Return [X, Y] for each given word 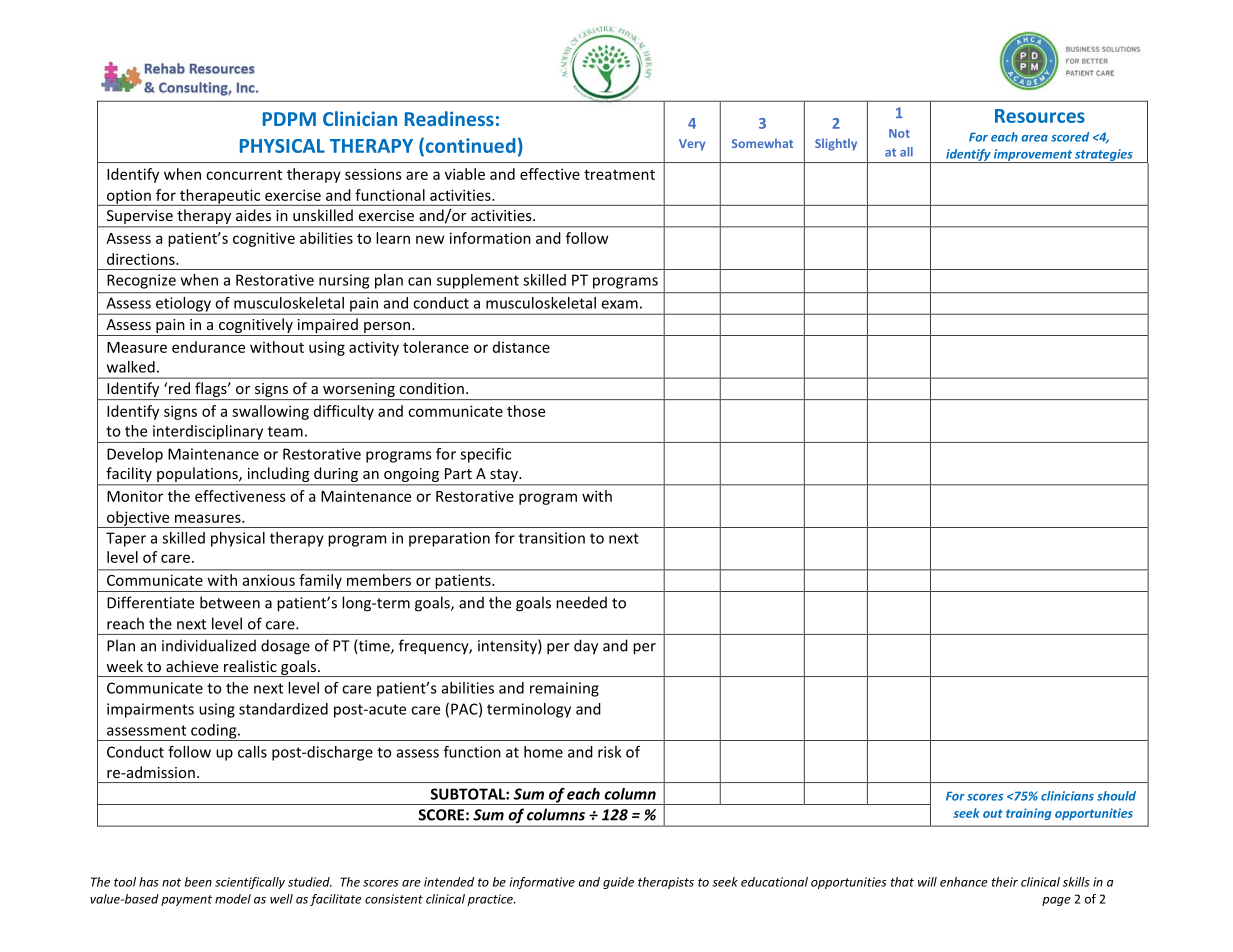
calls [252, 752]
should [1116, 796]
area [1035, 138]
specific [485, 455]
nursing [344, 281]
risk [610, 752]
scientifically [250, 883]
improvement [1033, 156]
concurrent [244, 174]
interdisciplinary [208, 432]
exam [620, 304]
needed [581, 602]
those [526, 411]
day [586, 647]
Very [692, 145]
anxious [269, 580]
